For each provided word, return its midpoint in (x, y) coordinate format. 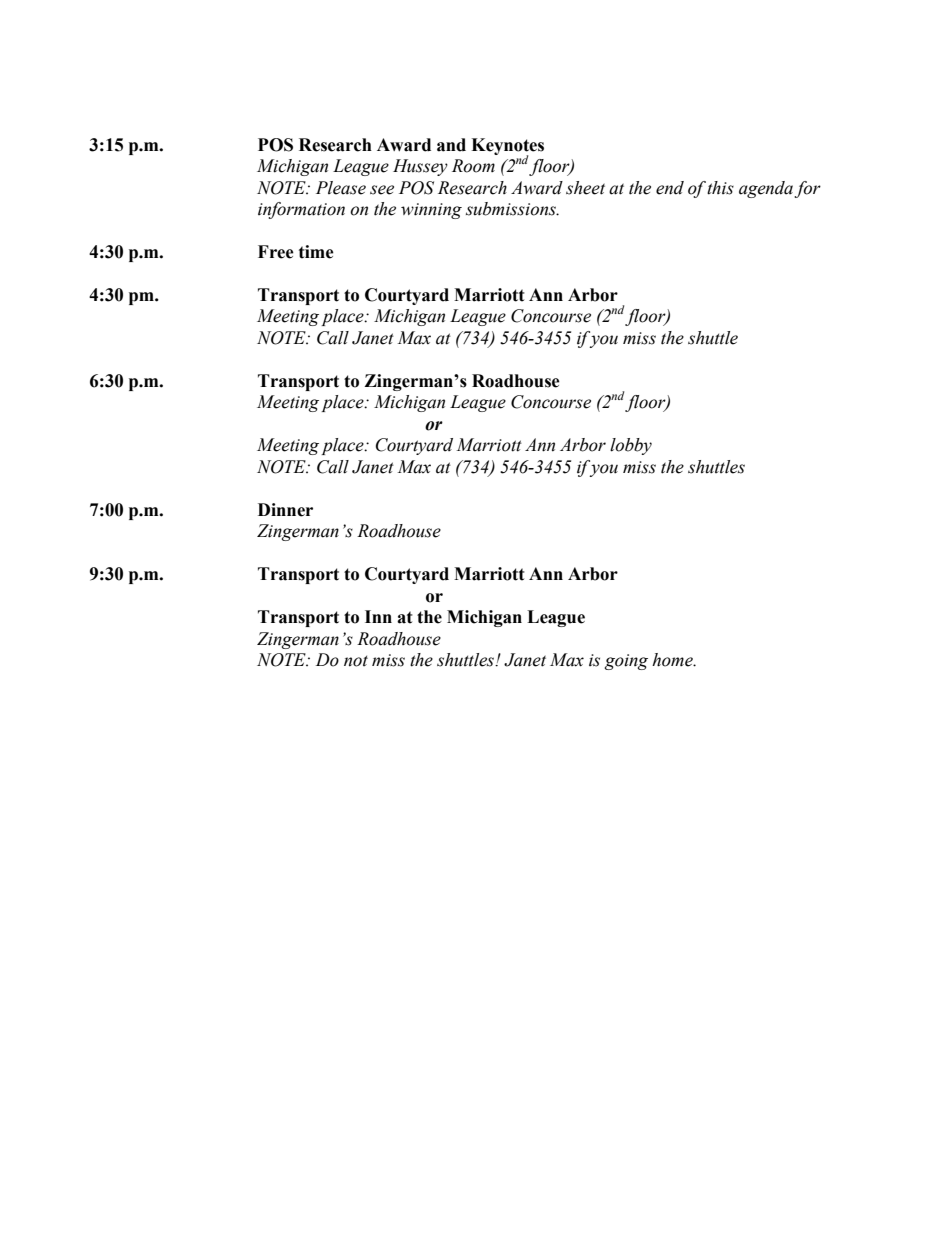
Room (473, 166)
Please (341, 188)
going (626, 662)
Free (276, 252)
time (316, 252)
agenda (767, 189)
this (720, 188)
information (301, 210)
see (382, 190)
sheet (585, 188)
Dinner (285, 510)
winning (431, 211)
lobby (631, 446)
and (451, 145)
